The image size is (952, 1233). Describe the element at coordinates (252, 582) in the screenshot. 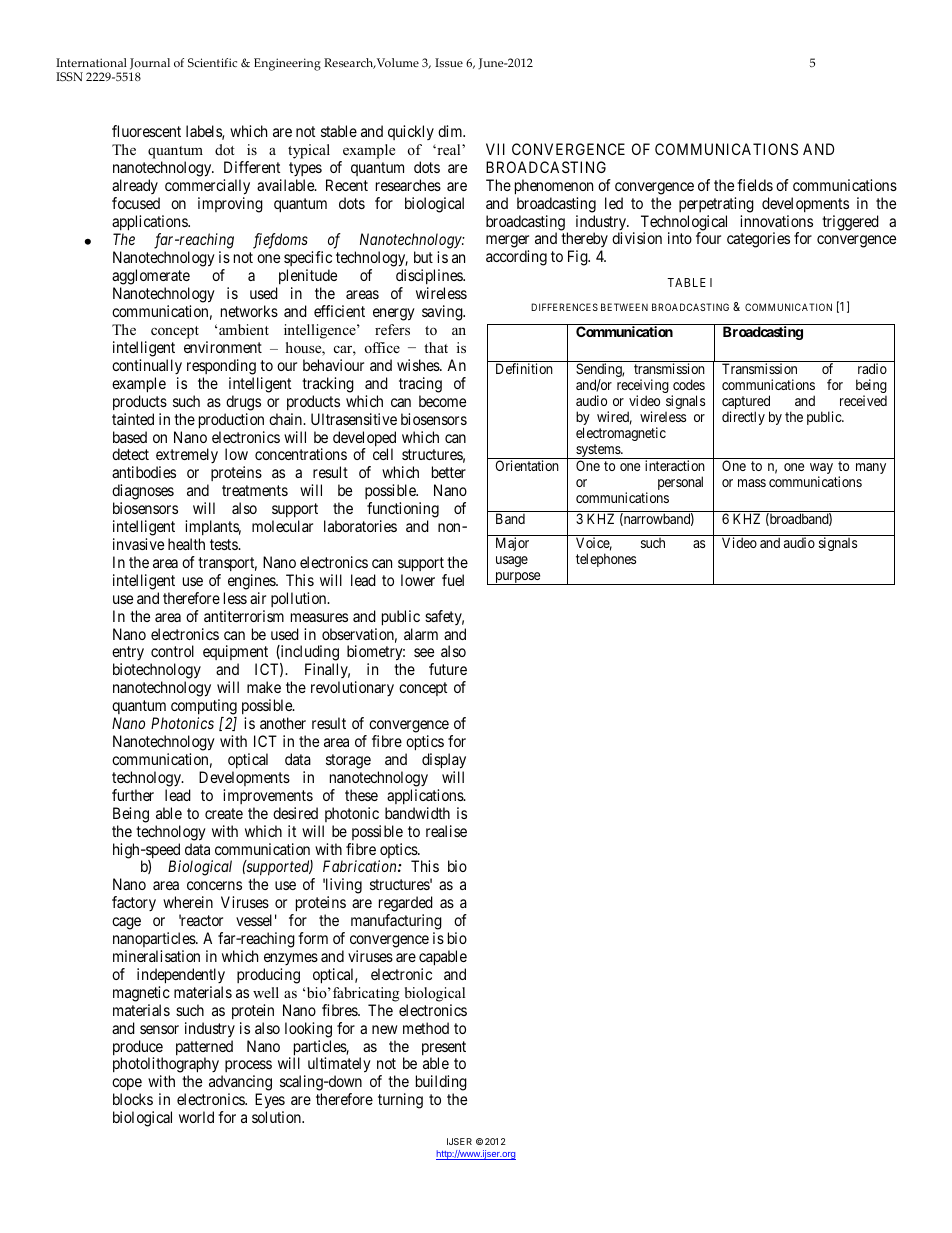

I see `engines` at that location.
